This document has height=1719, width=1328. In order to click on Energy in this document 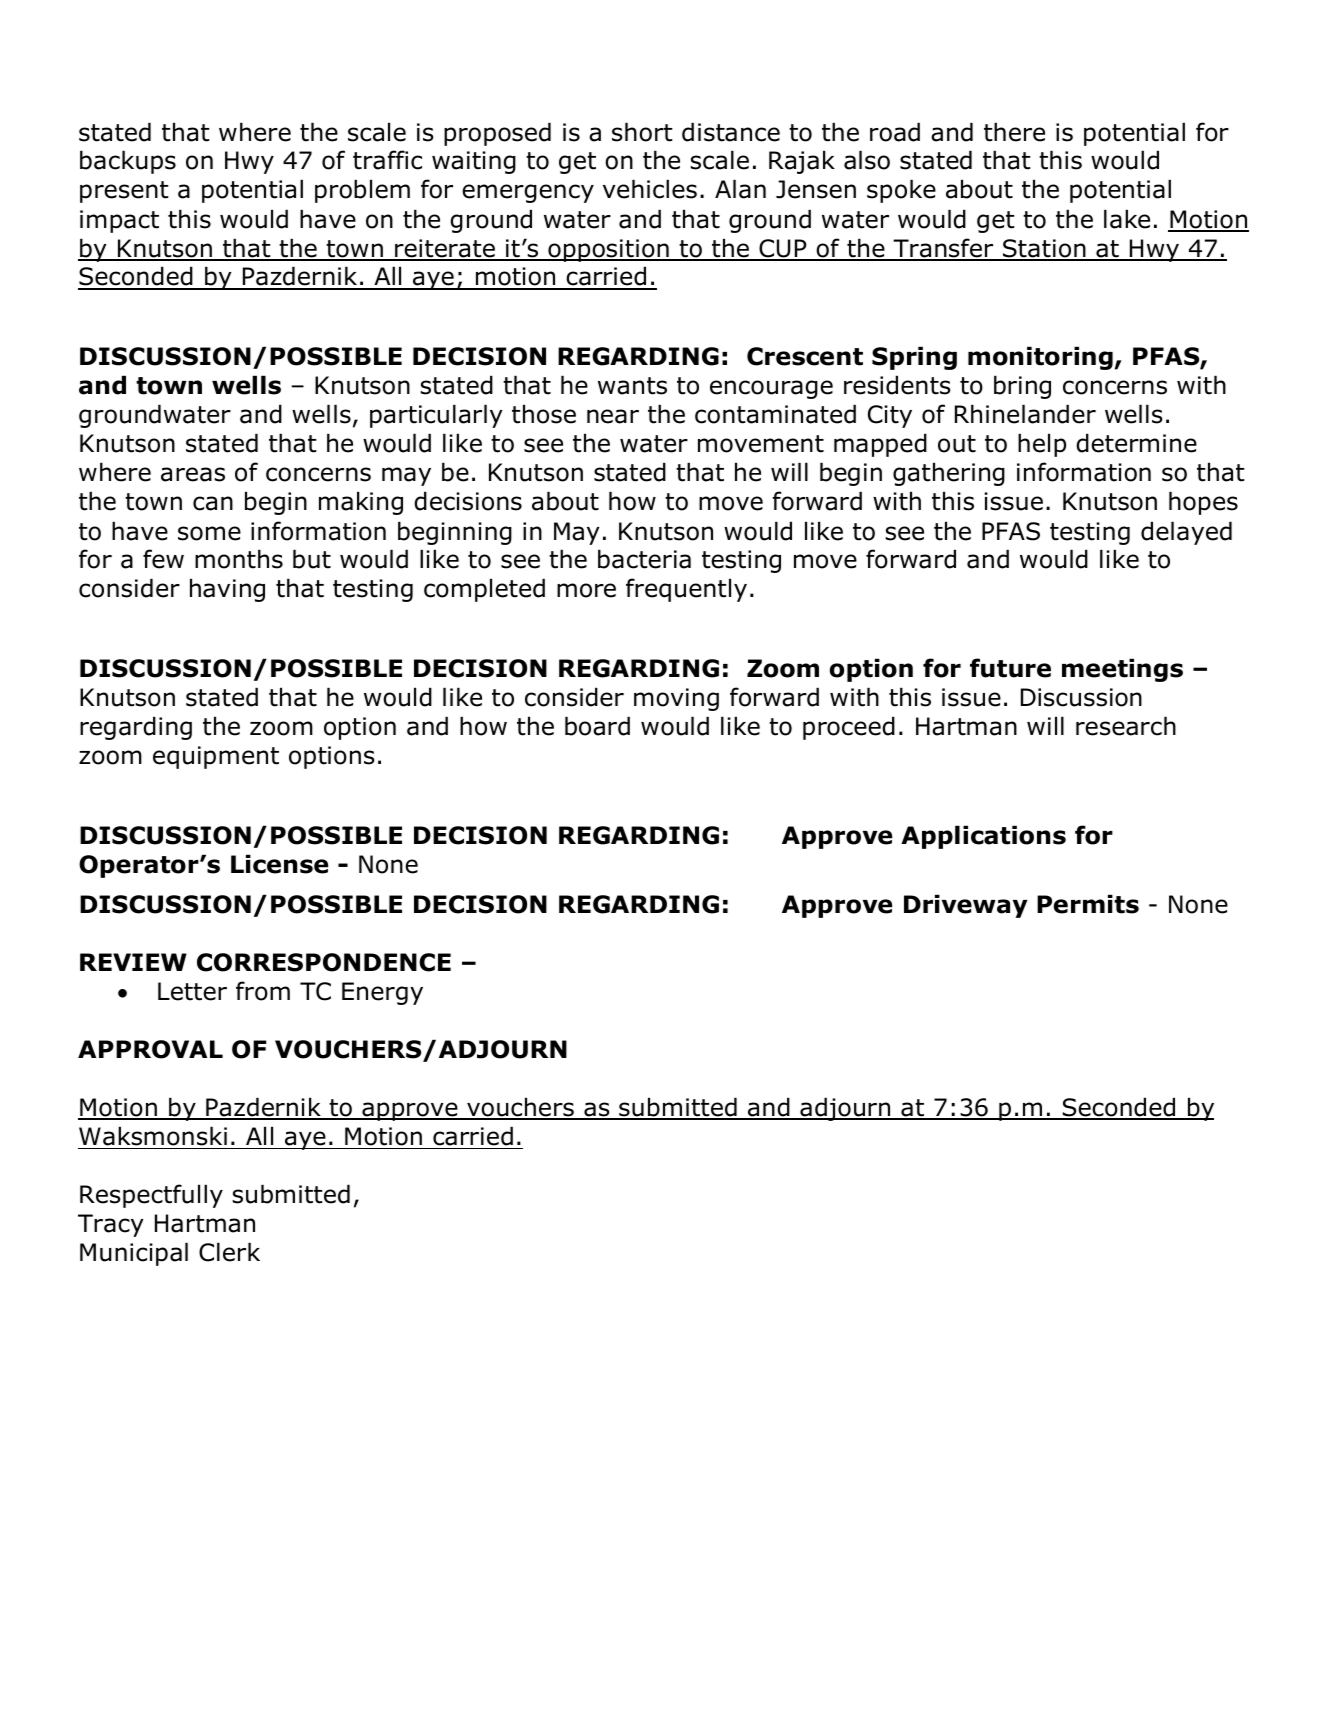, I will do `click(382, 993)`.
